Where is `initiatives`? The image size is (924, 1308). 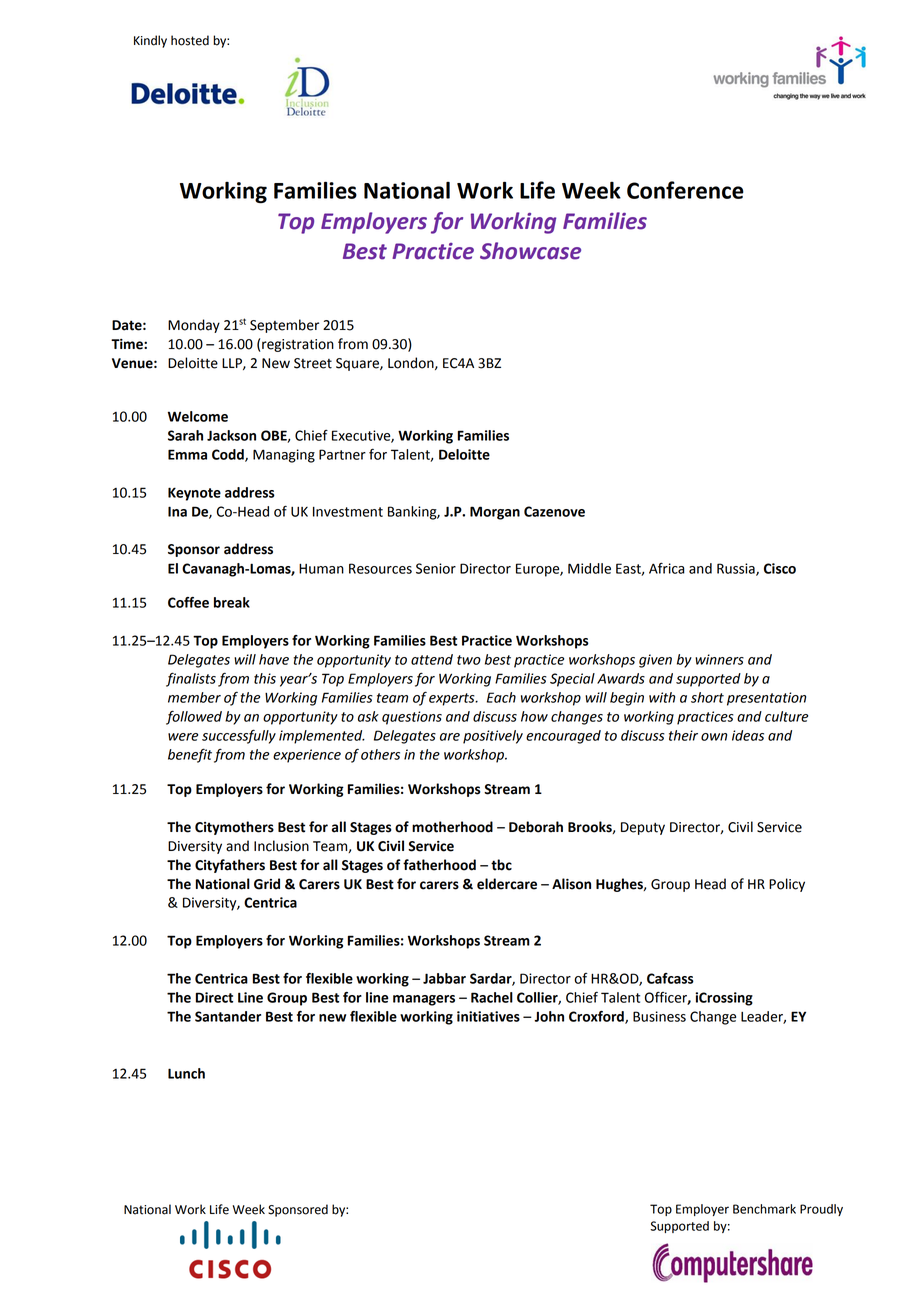 initiatives is located at coordinates (488, 1016).
